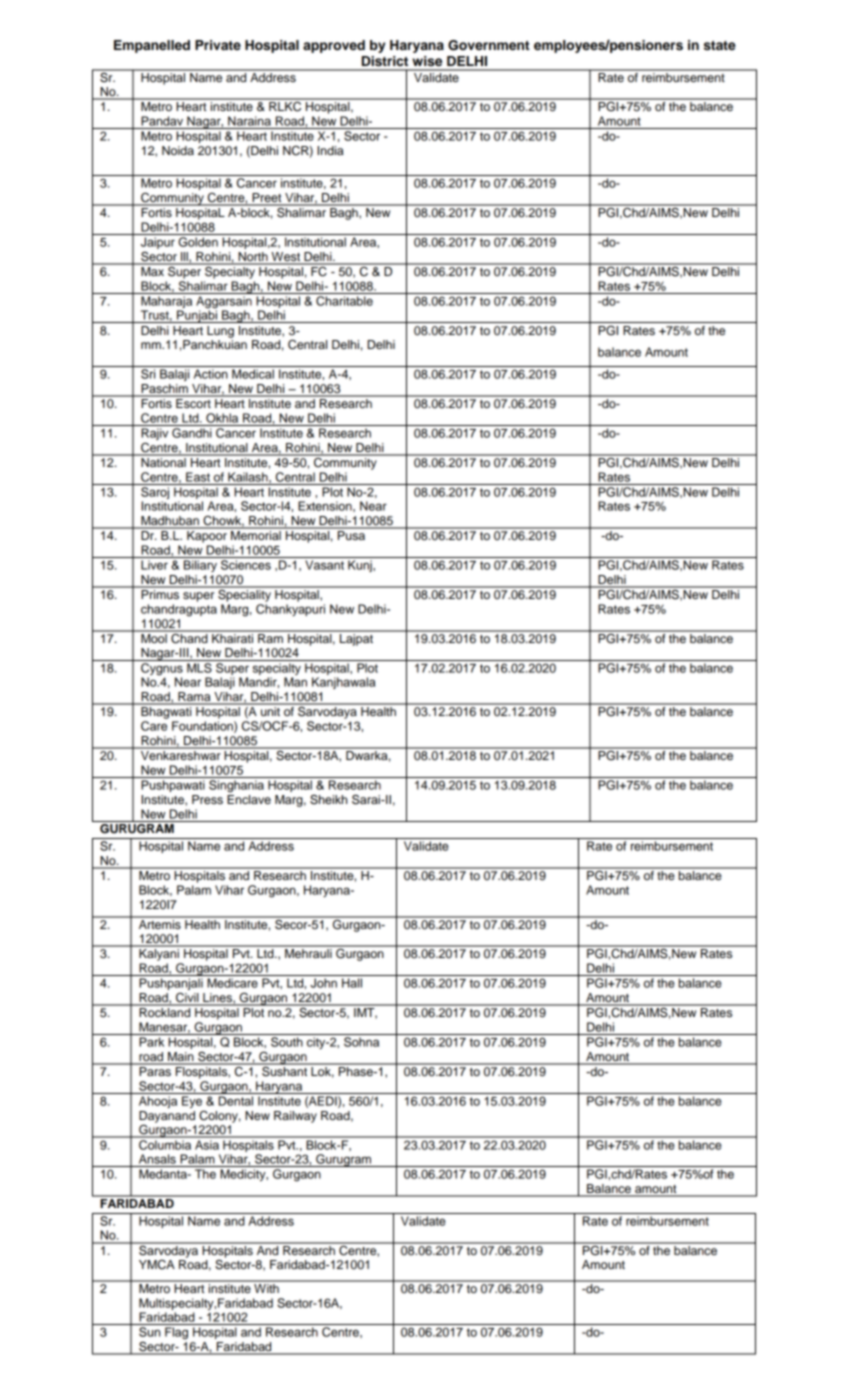 This image has height=1400, width=849. I want to click on Railway, so click(295, 1117).
